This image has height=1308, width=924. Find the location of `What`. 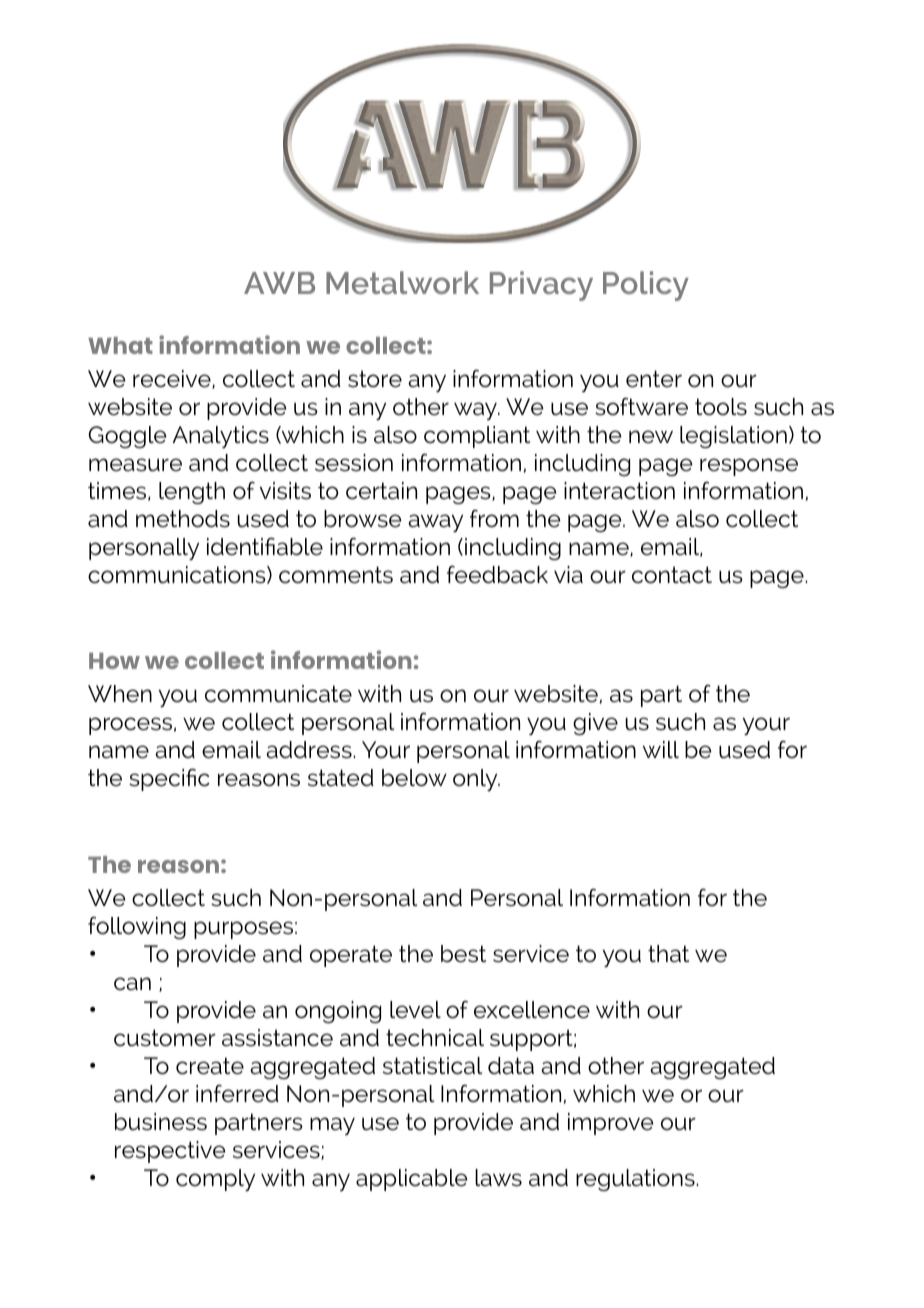

What is located at coordinates (120, 345).
